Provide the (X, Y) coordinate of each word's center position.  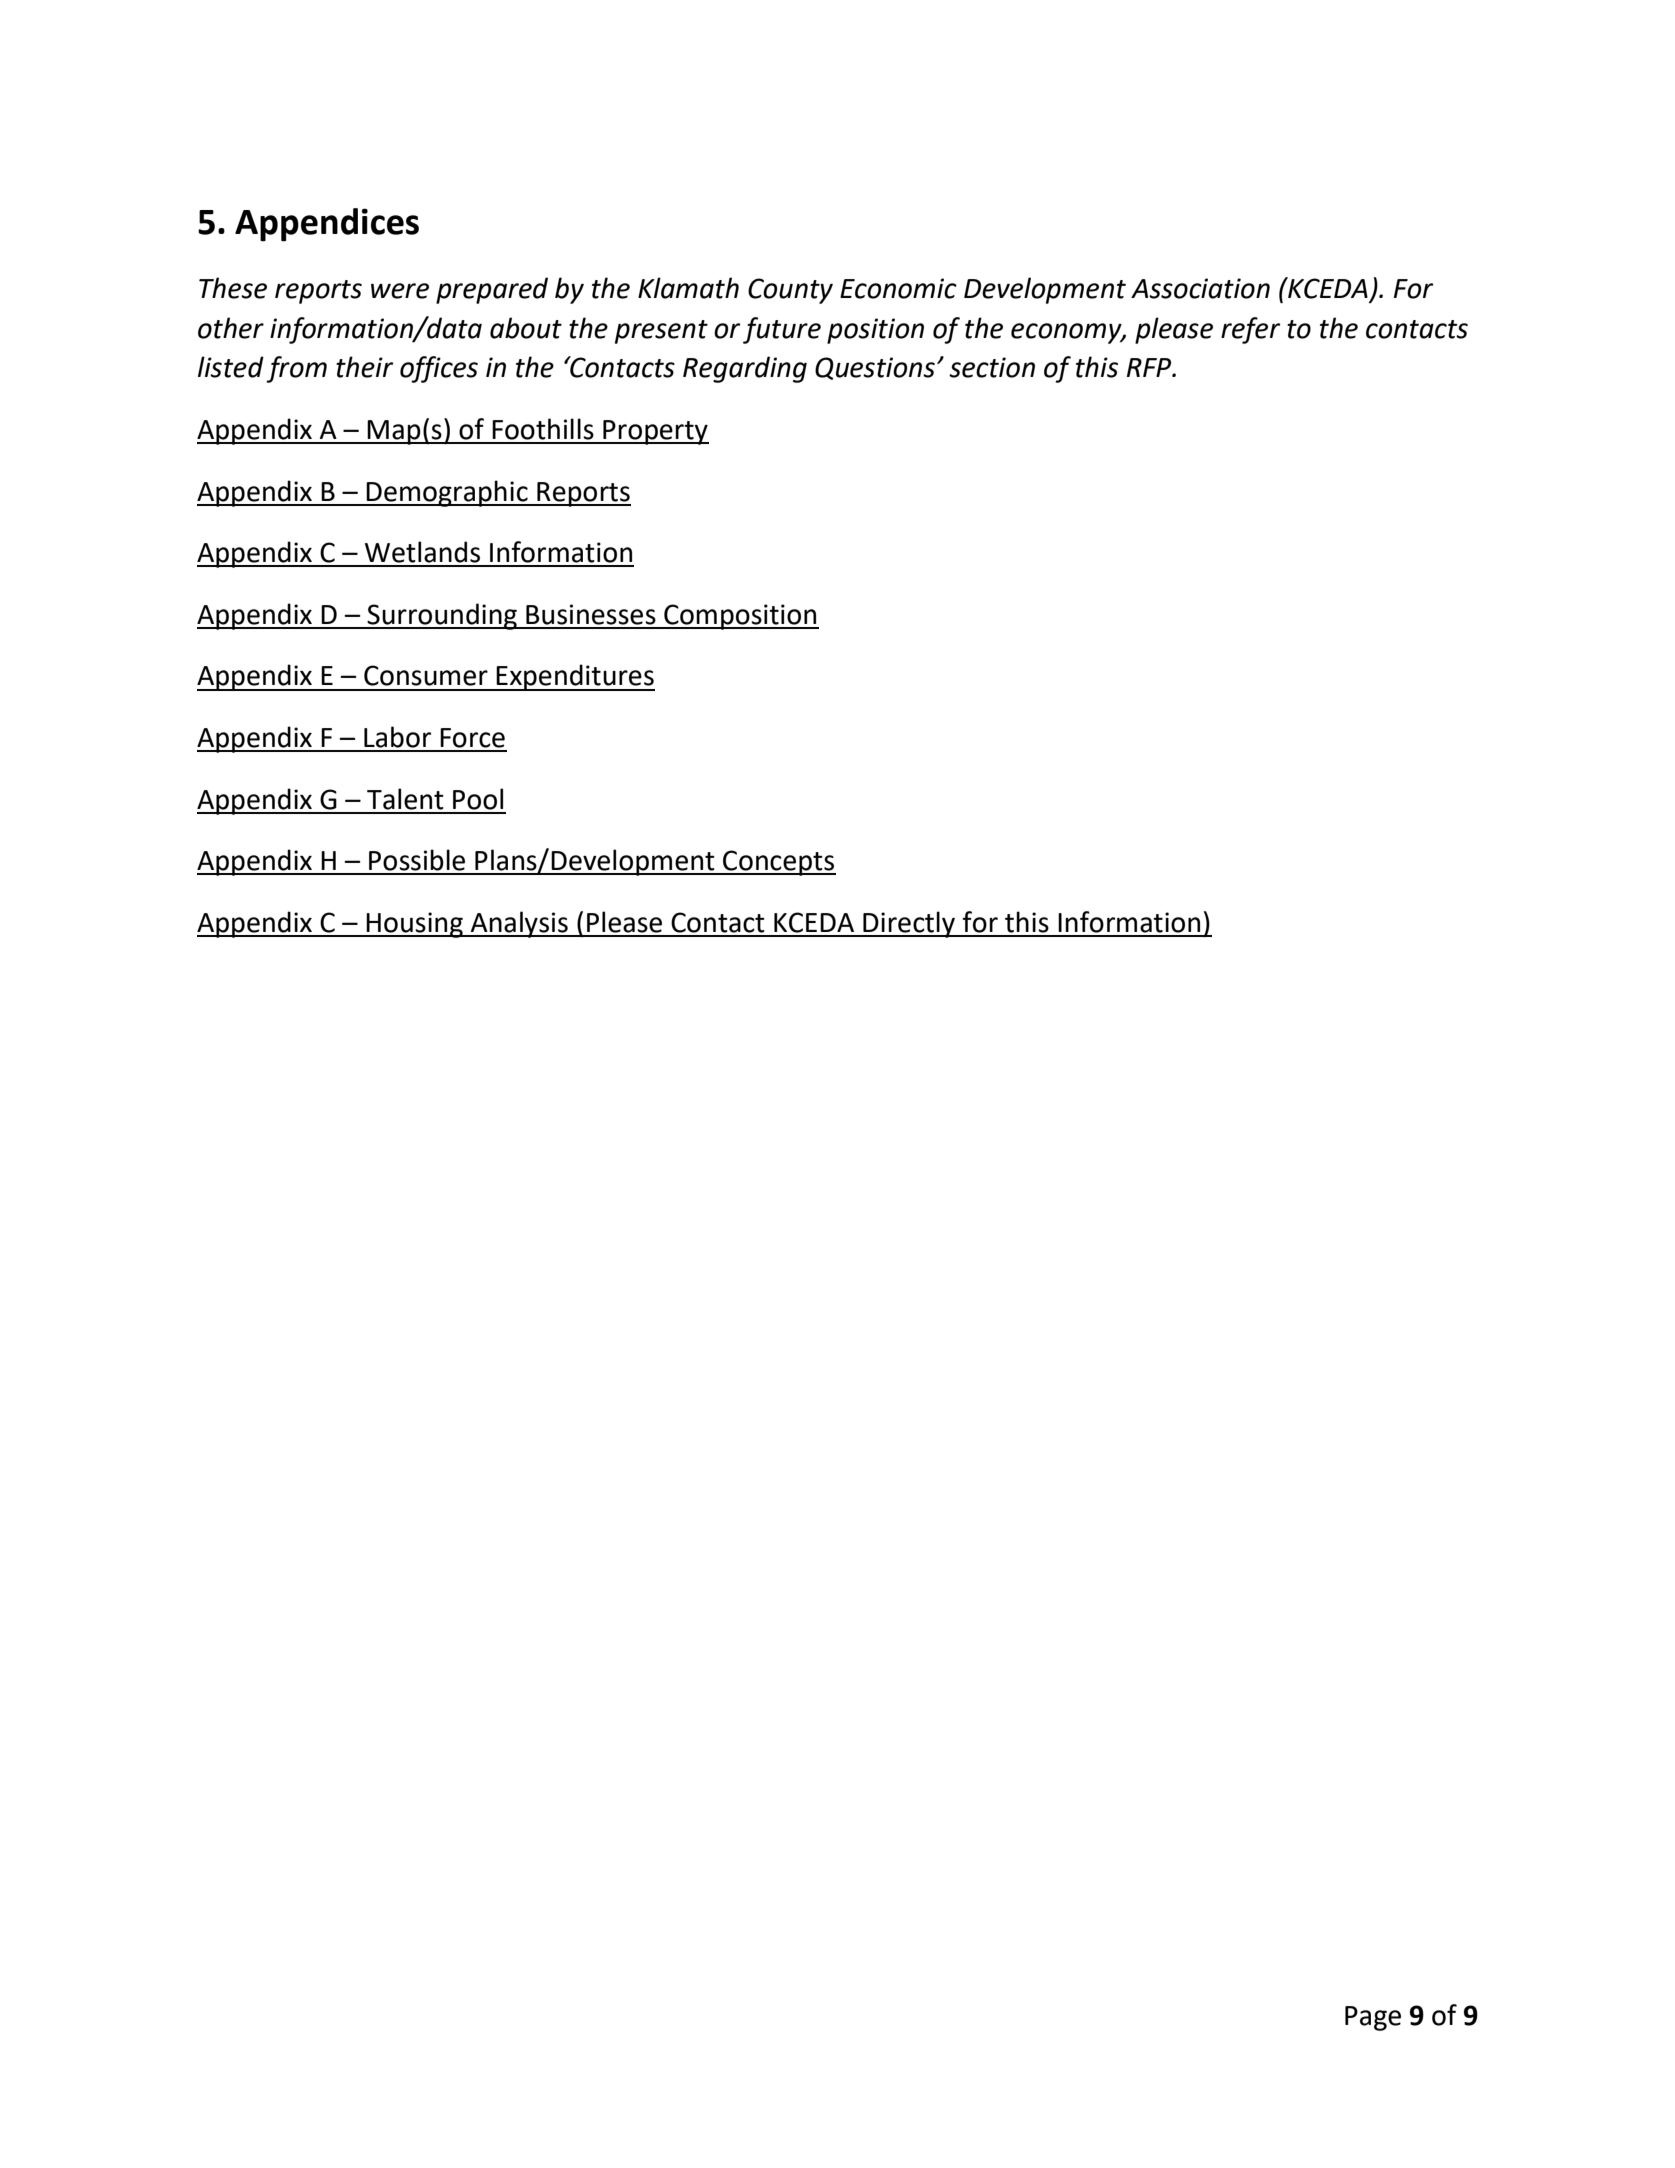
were (400, 291)
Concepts (778, 863)
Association (1200, 288)
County (790, 291)
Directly (909, 924)
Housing (415, 925)
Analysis (519, 924)
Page (1373, 2018)
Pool (478, 799)
